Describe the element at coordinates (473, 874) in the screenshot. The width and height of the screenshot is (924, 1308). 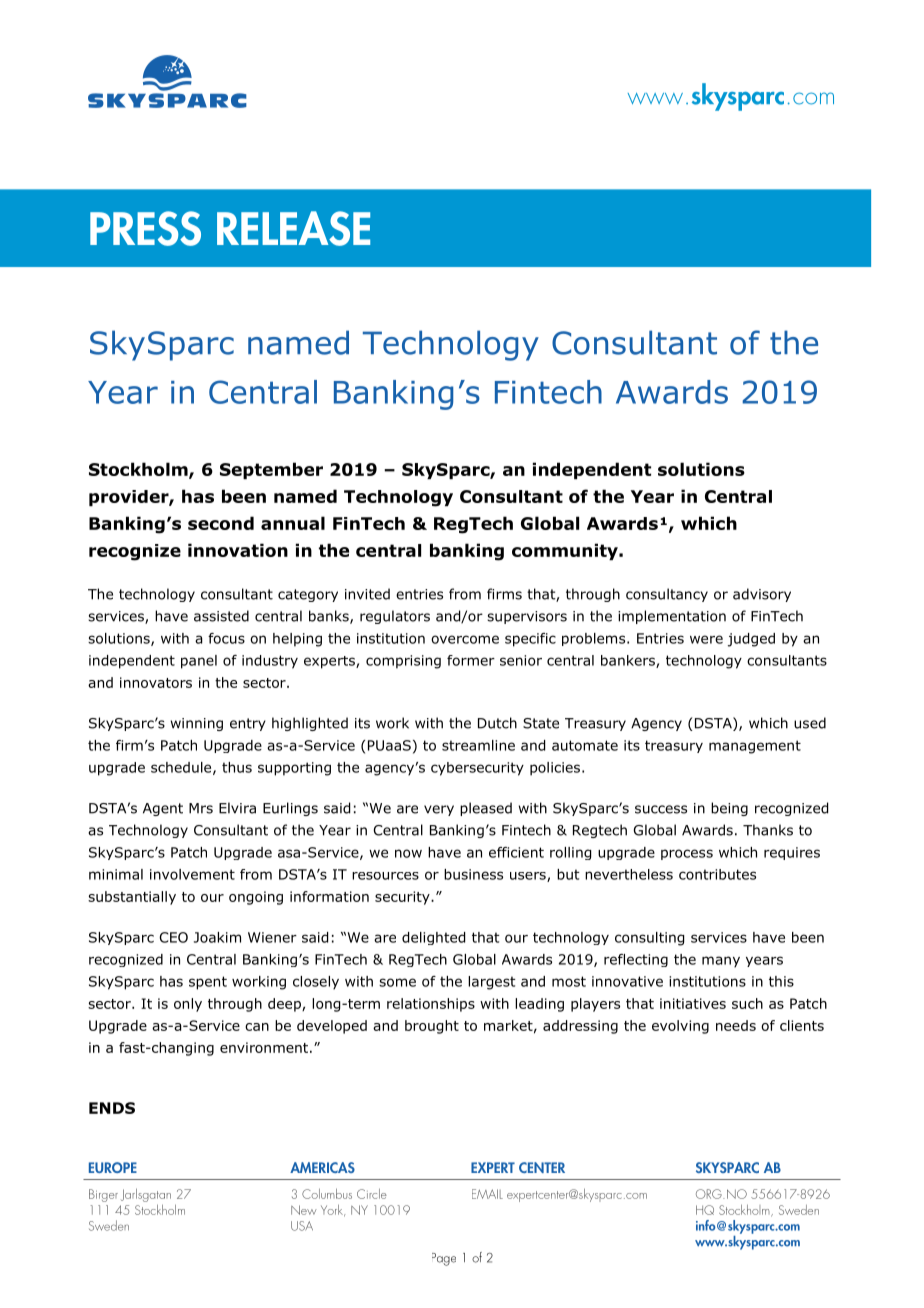
I see `business` at that location.
